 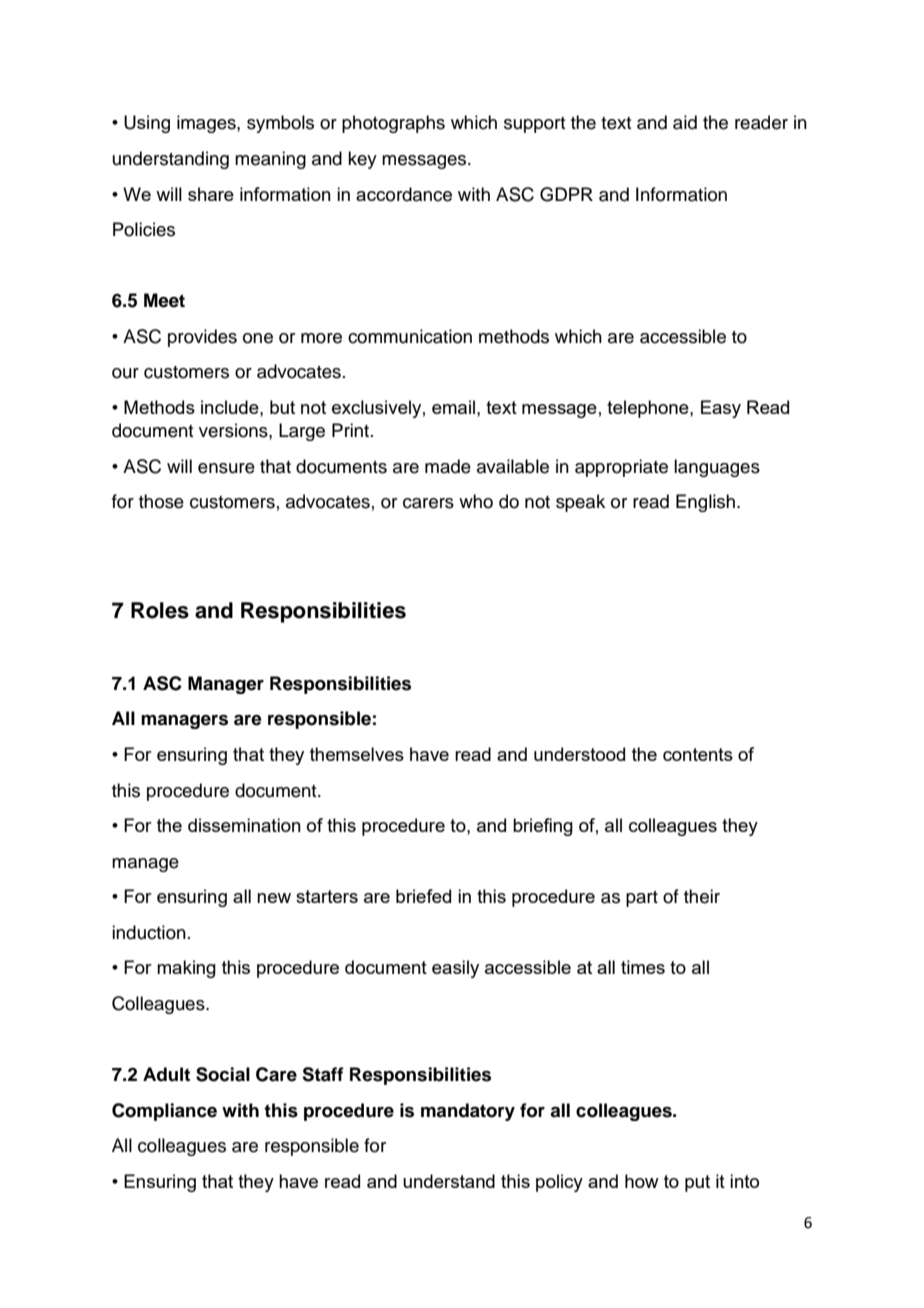 I want to click on Roles, so click(x=160, y=610).
